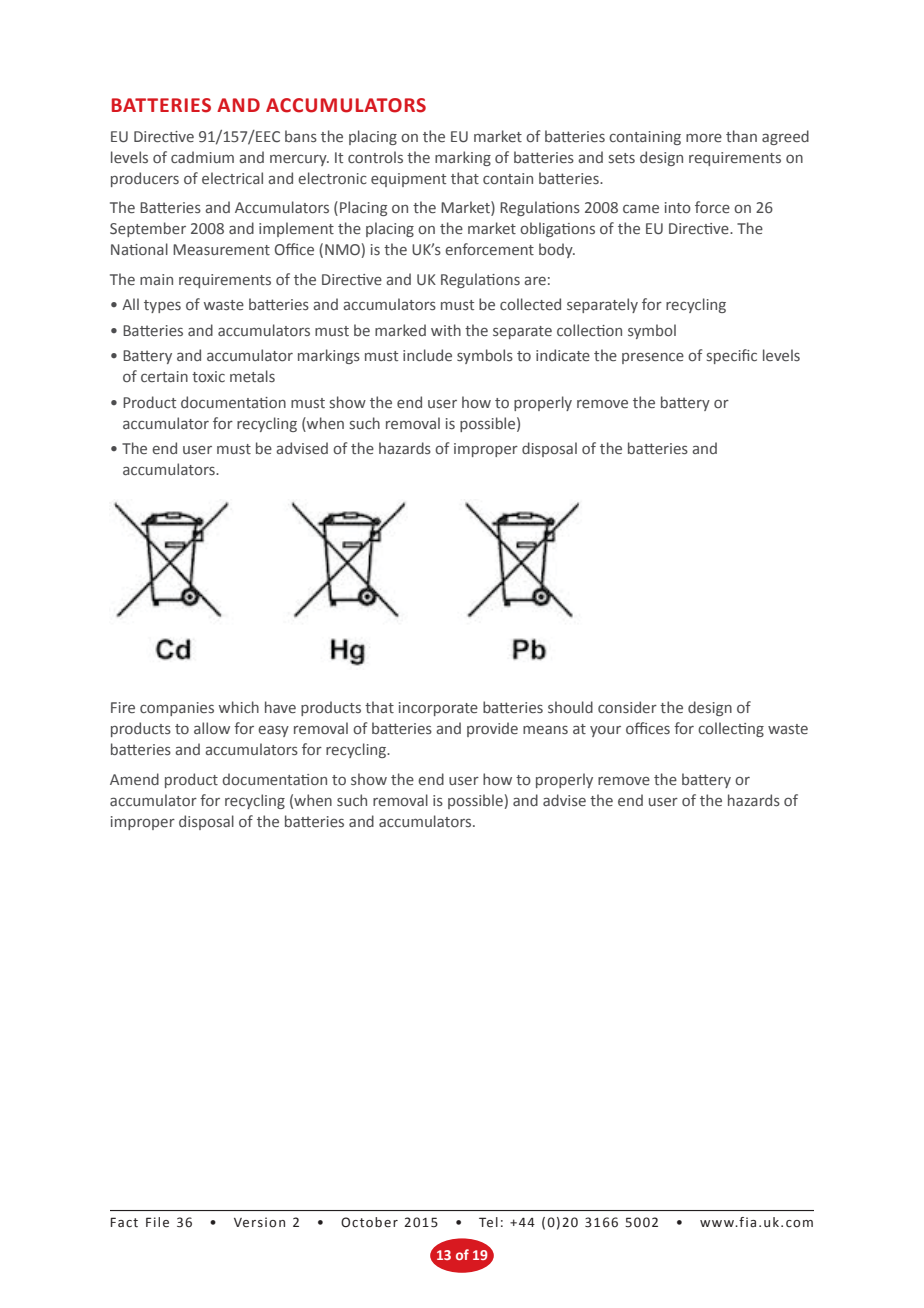  Describe the element at coordinates (704, 137) in the screenshot. I see `more` at that location.
